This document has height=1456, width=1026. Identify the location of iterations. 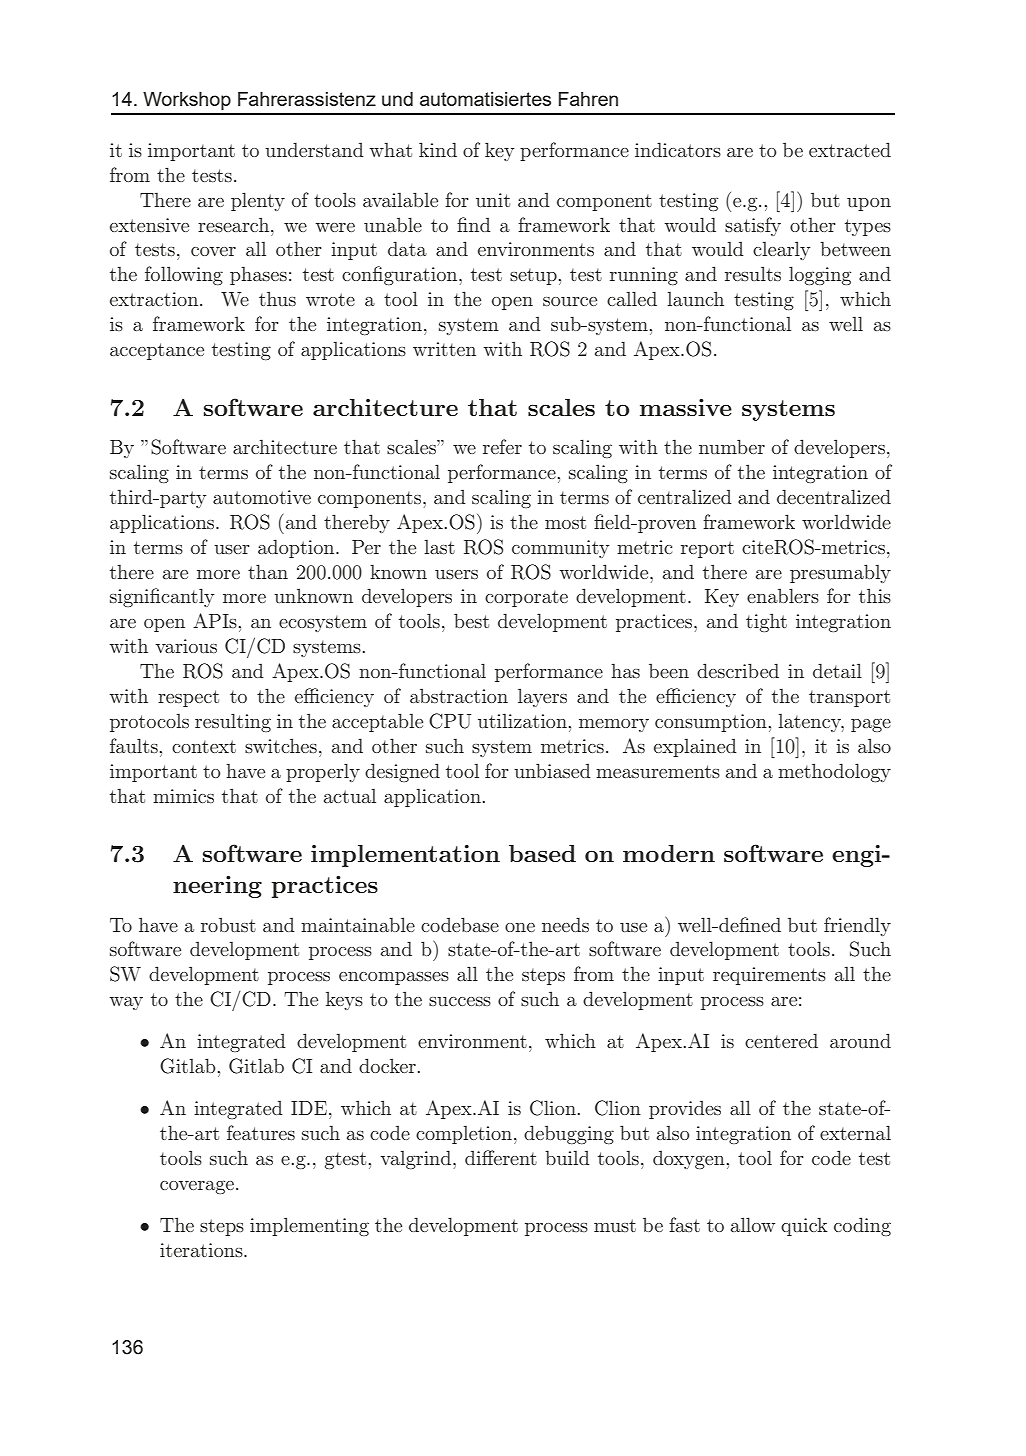
(202, 1250).
